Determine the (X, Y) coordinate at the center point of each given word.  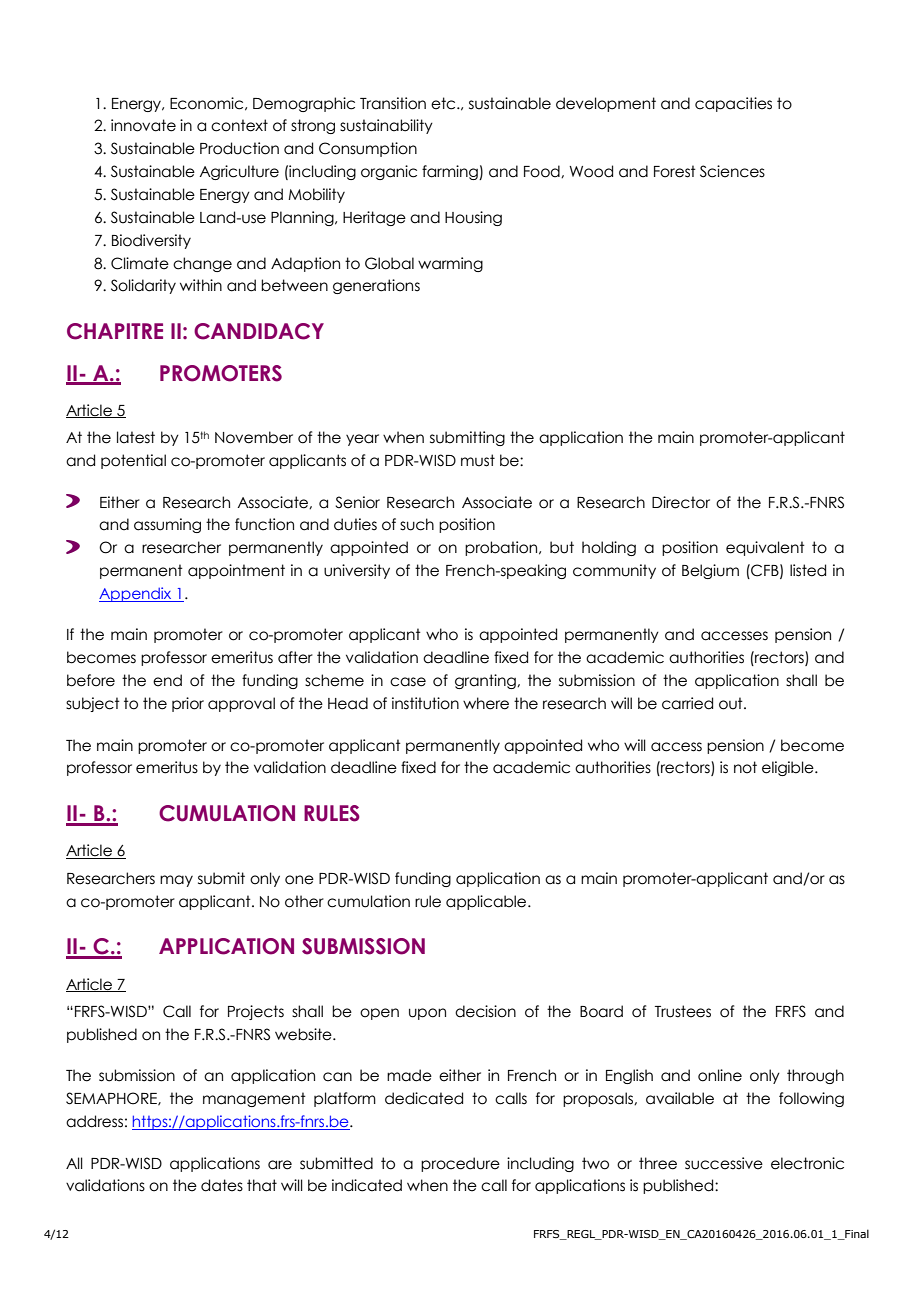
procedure (460, 1164)
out (732, 703)
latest (136, 437)
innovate (143, 125)
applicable (487, 902)
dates (222, 1185)
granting (486, 681)
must (478, 460)
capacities (733, 104)
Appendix (136, 594)
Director (681, 502)
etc (444, 103)
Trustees (683, 1011)
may (176, 881)
